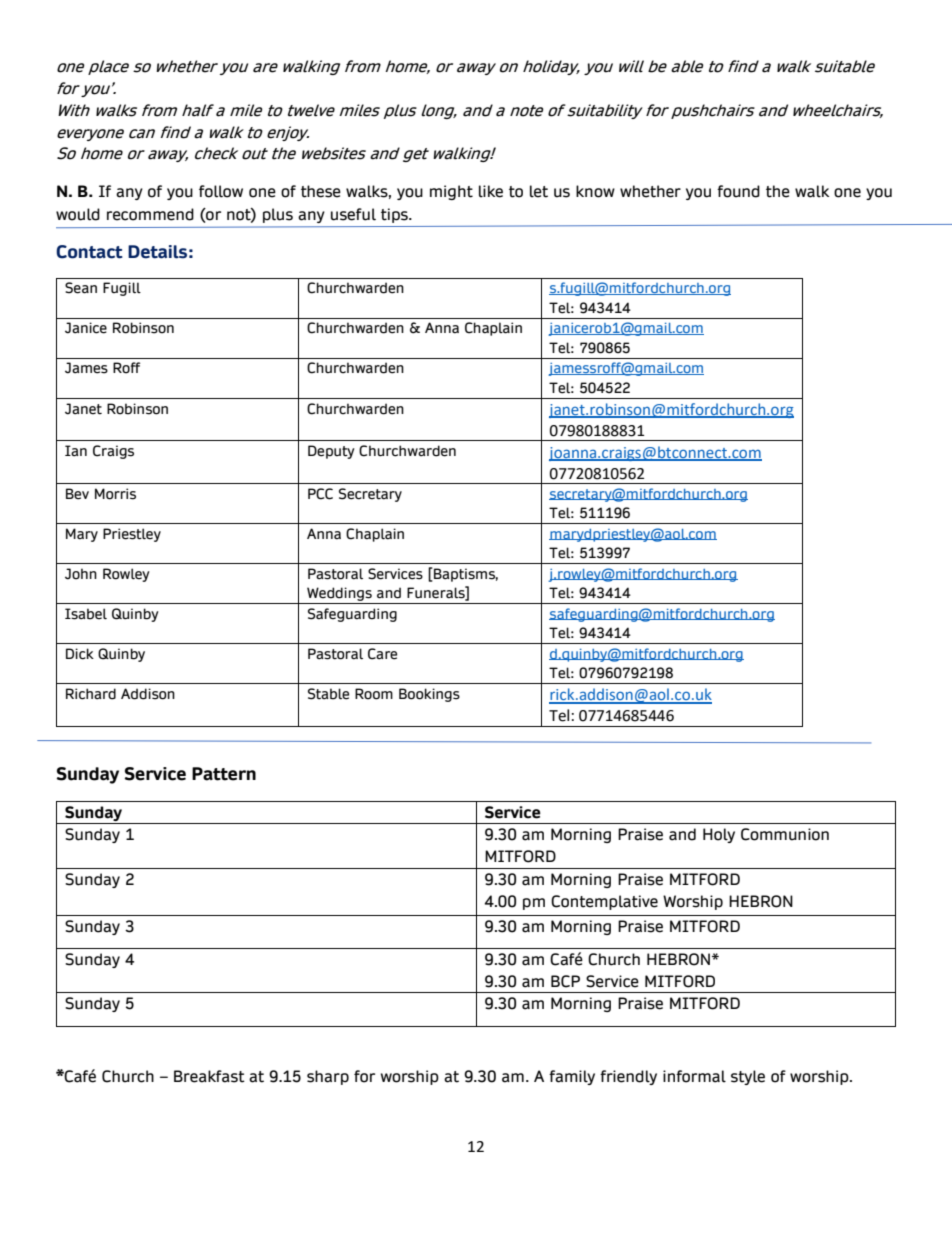 This screenshot has height=1233, width=952. Describe the element at coordinates (209, 1076) in the screenshot. I see `Breakfast` at that location.
